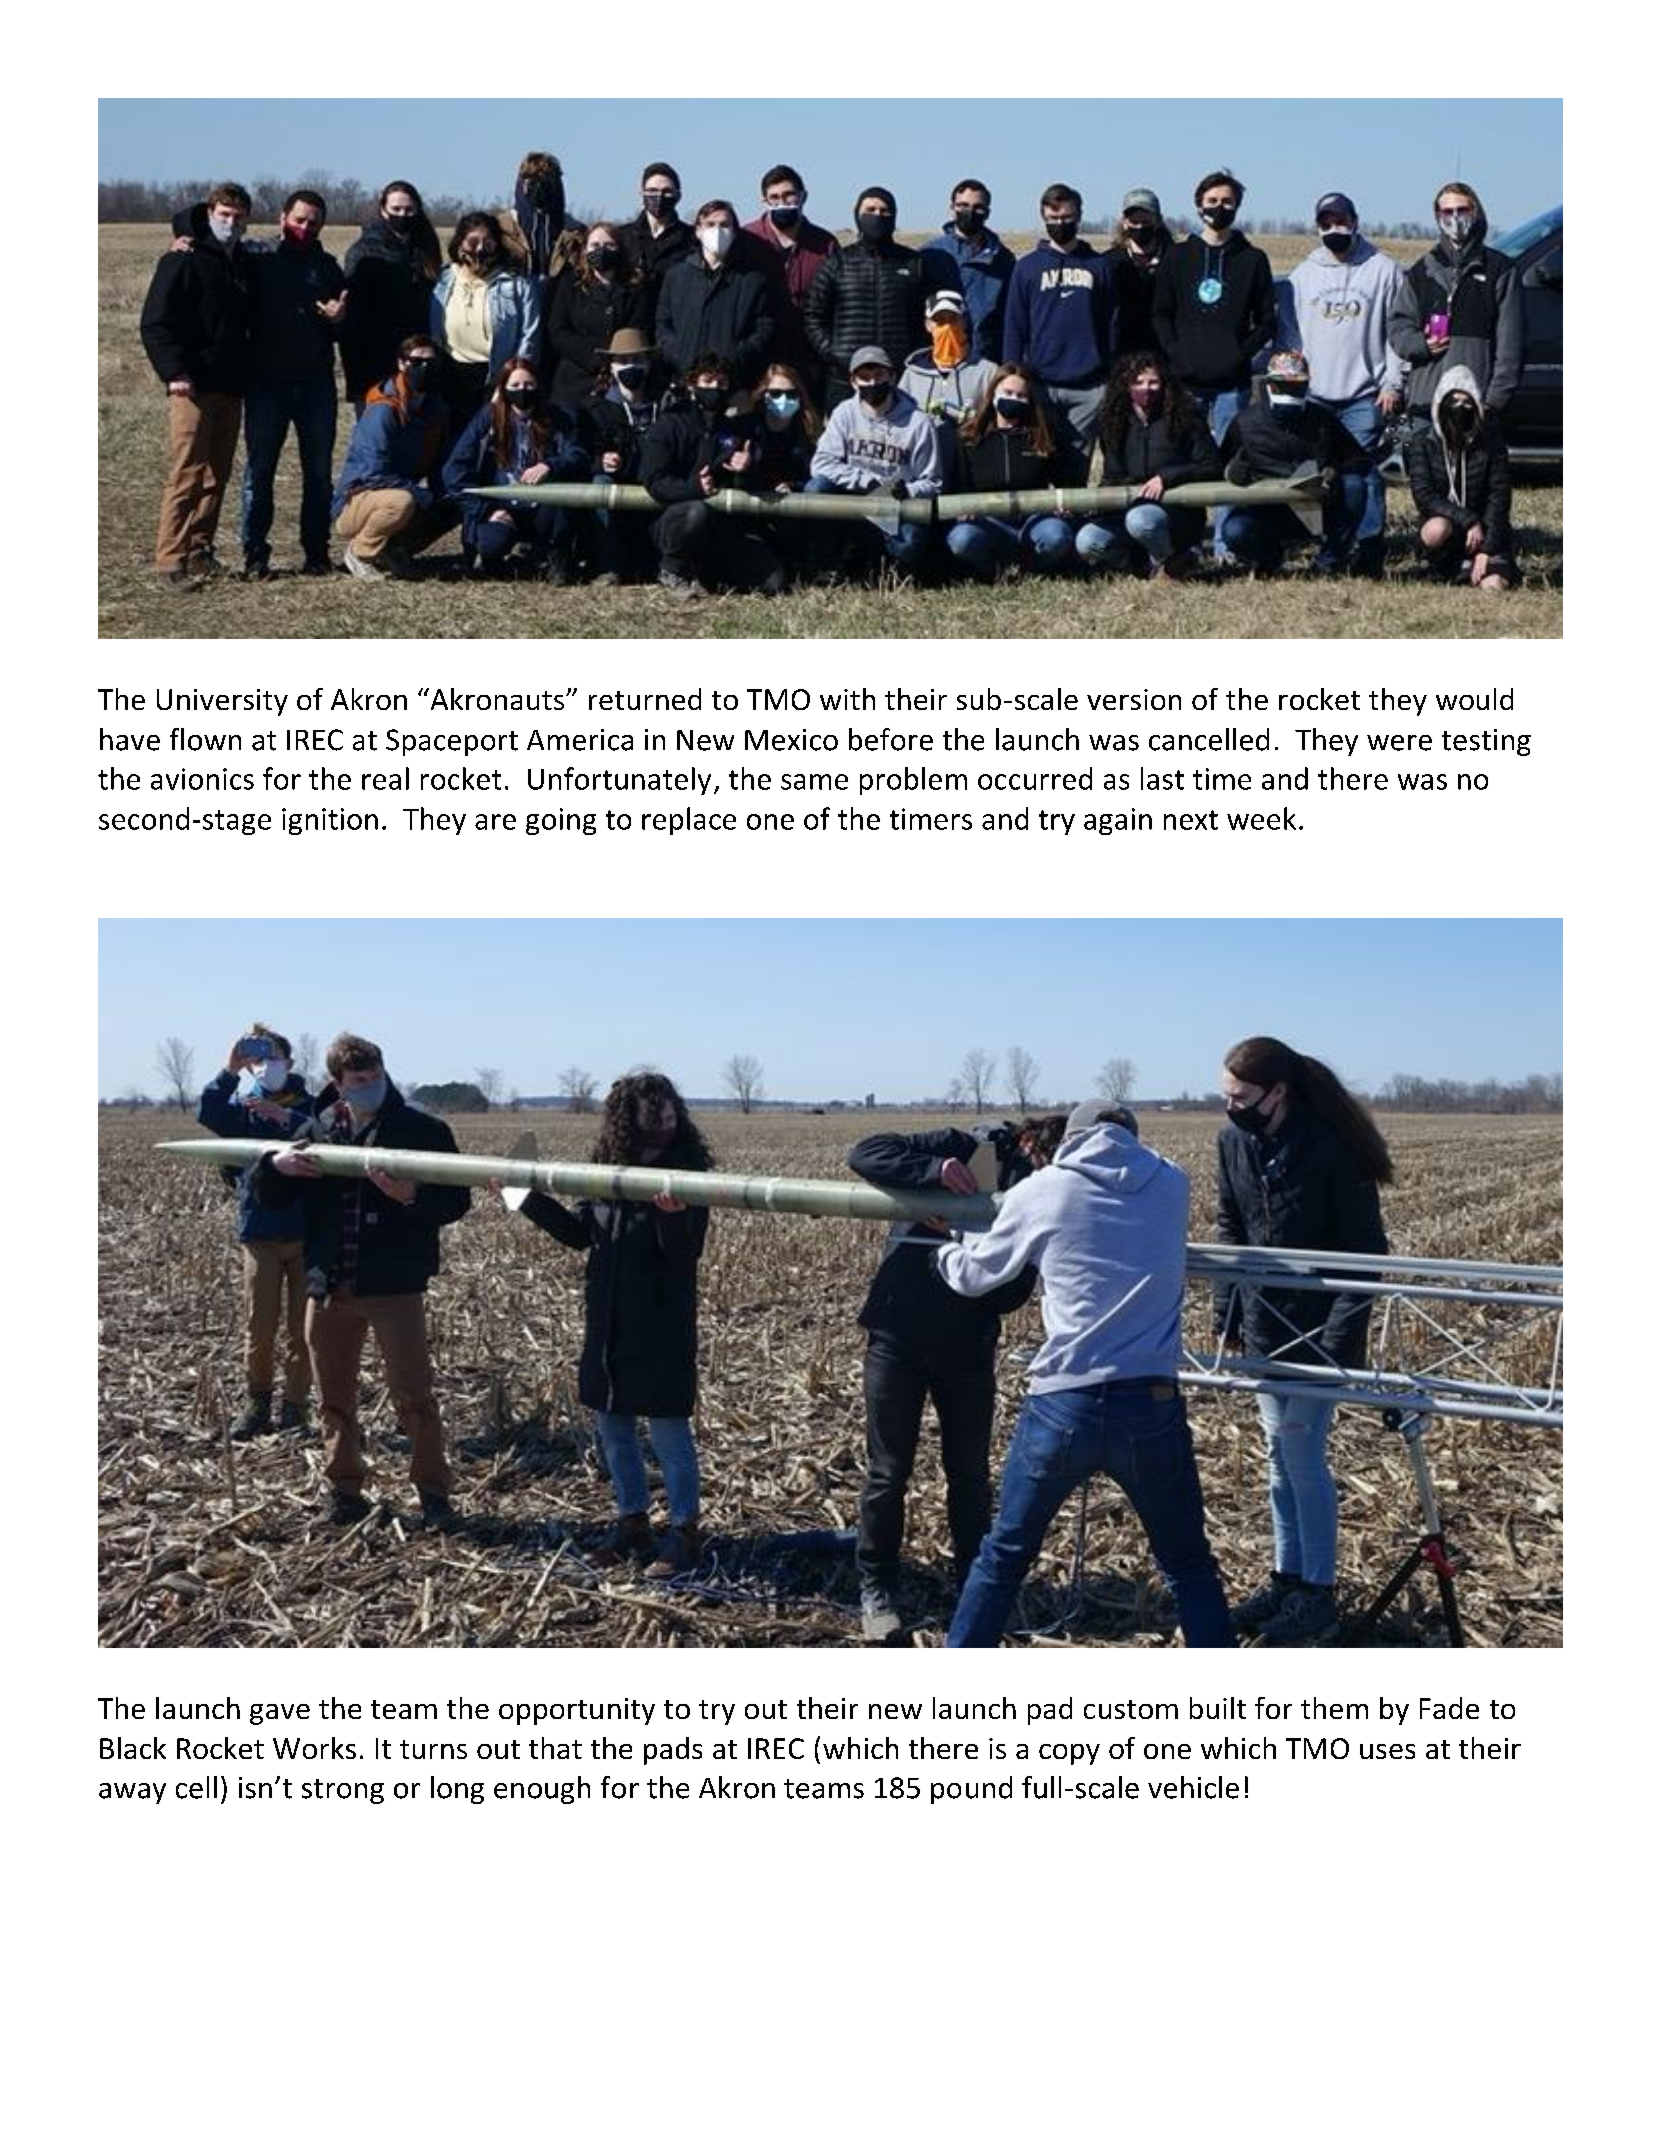 The width and height of the screenshot is (1661, 2150). I want to click on are, so click(495, 822).
